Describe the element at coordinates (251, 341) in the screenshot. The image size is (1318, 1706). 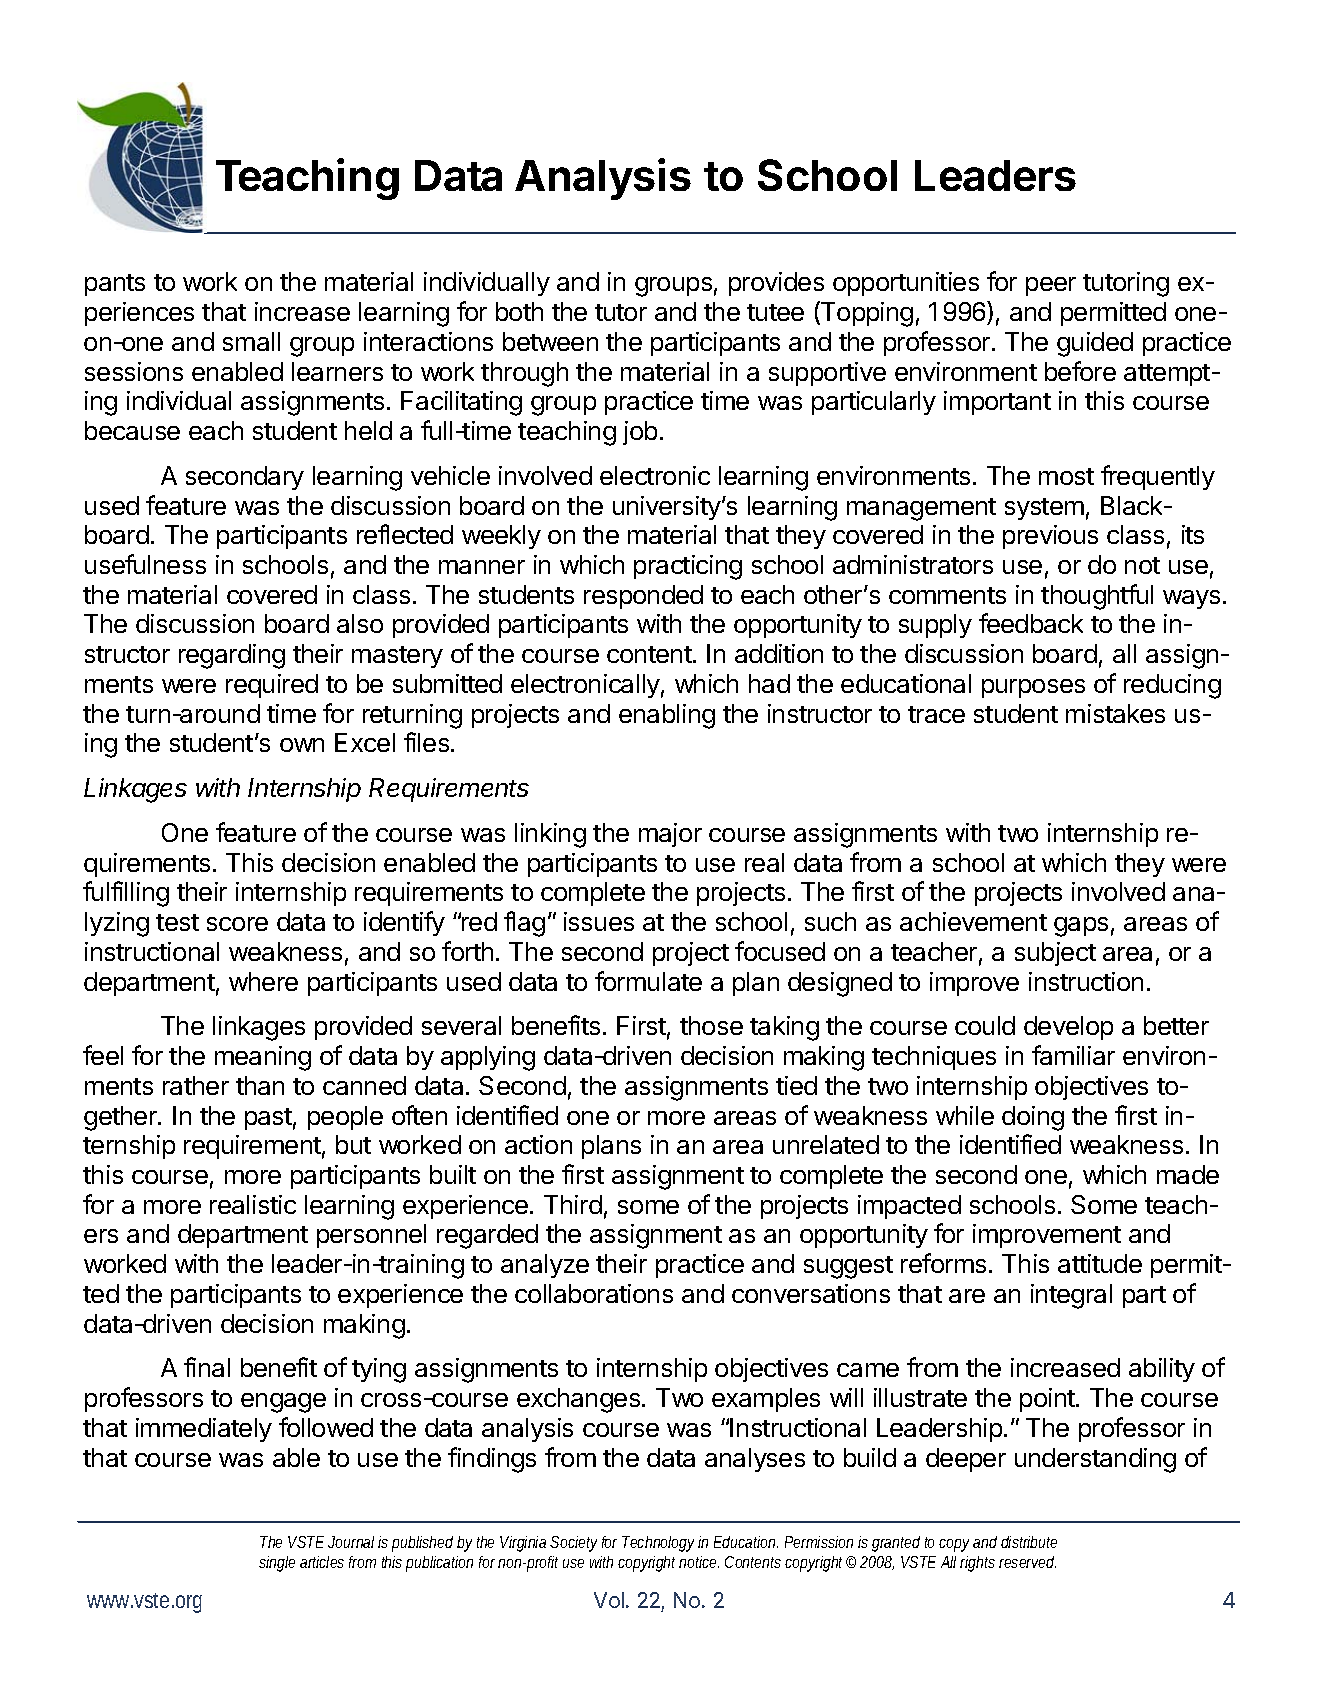
I see `small` at that location.
